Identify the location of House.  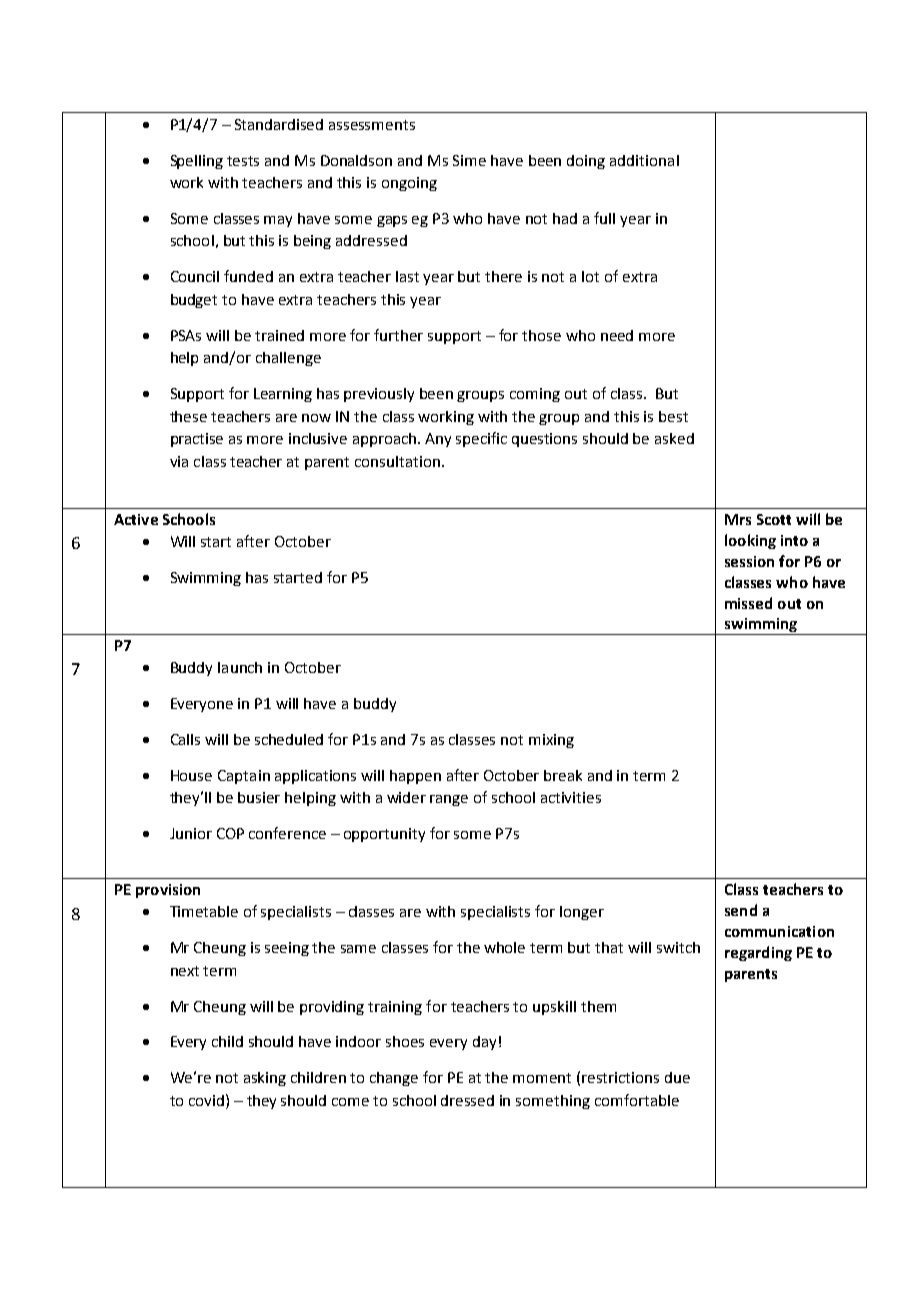
(191, 775).
